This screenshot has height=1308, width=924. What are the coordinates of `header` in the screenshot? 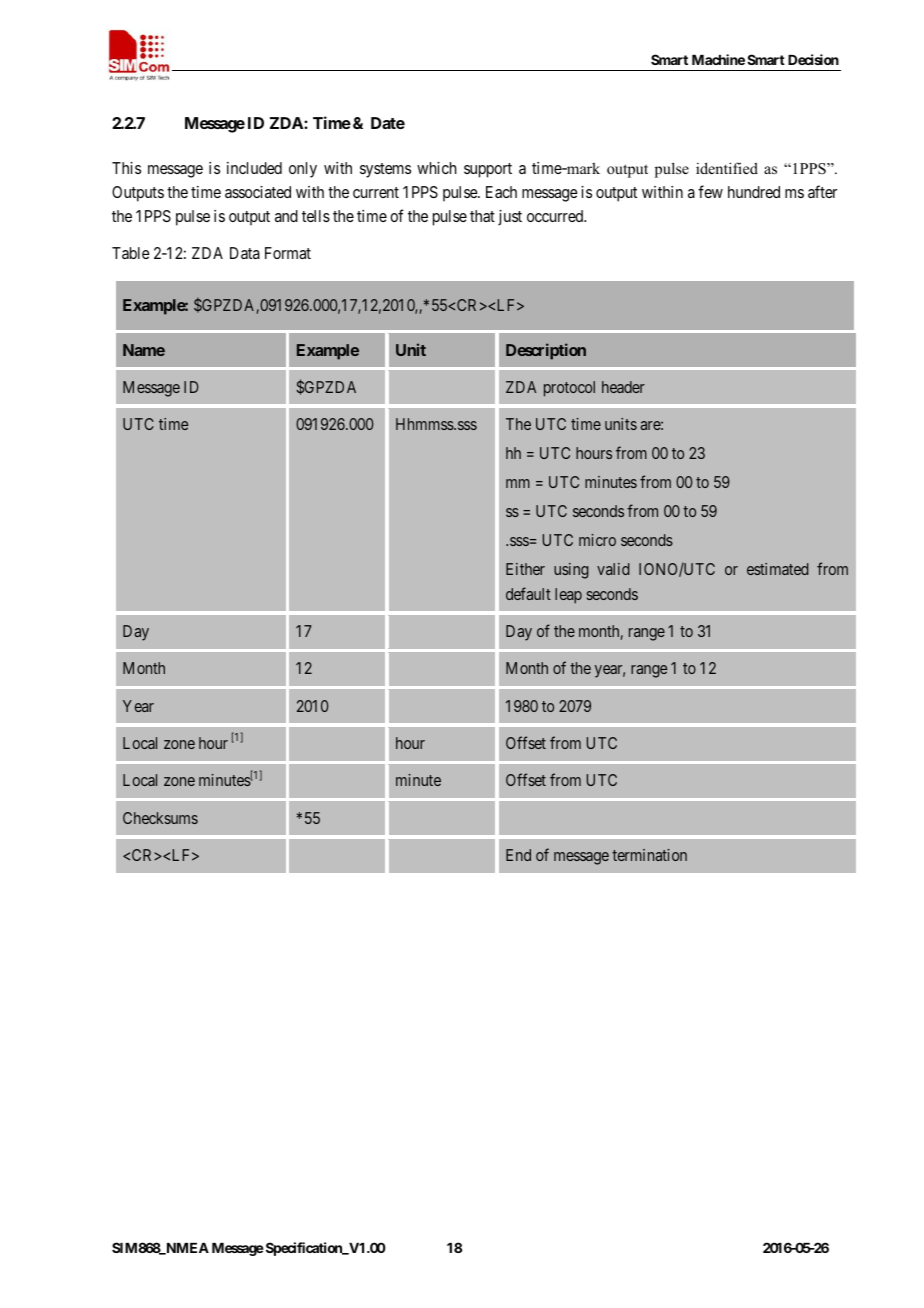 It's located at (623, 387).
